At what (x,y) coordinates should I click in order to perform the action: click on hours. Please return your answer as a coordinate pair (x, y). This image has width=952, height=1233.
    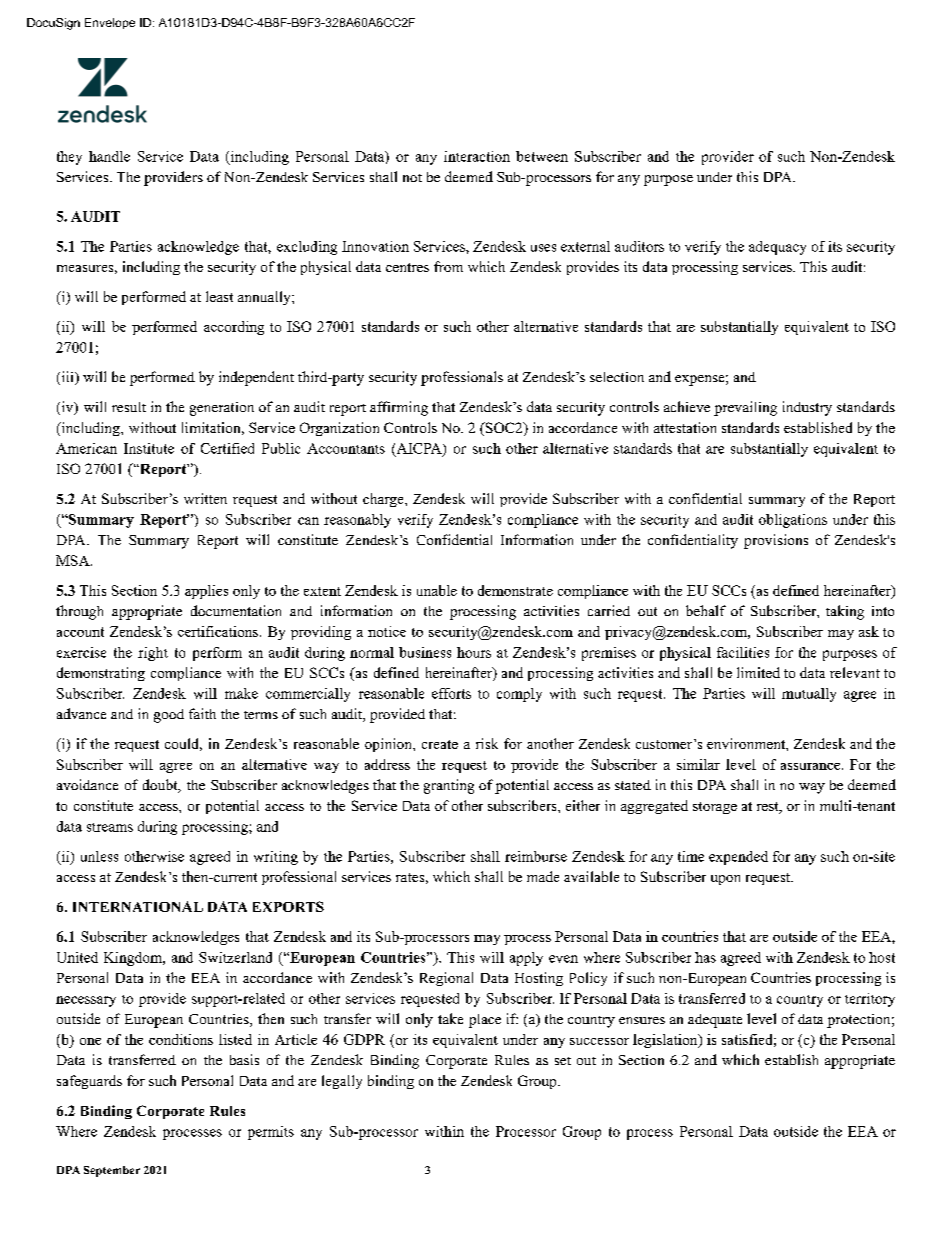
    Looking at the image, I should click on (474, 652).
